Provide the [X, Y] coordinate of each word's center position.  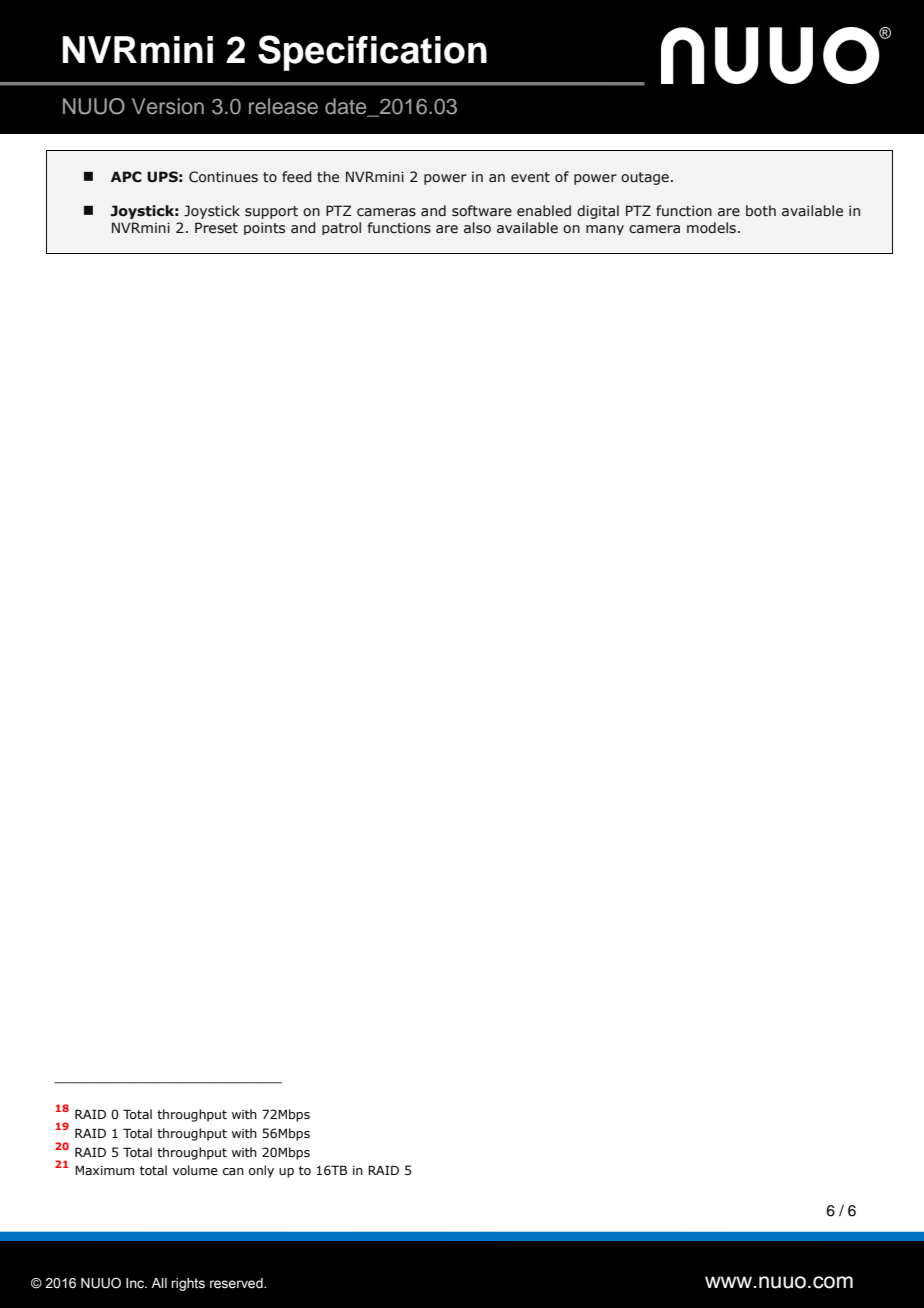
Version [168, 106]
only [261, 1171]
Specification [372, 53]
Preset [216, 228]
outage [645, 178]
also [477, 228]
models [711, 228]
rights [188, 1284]
